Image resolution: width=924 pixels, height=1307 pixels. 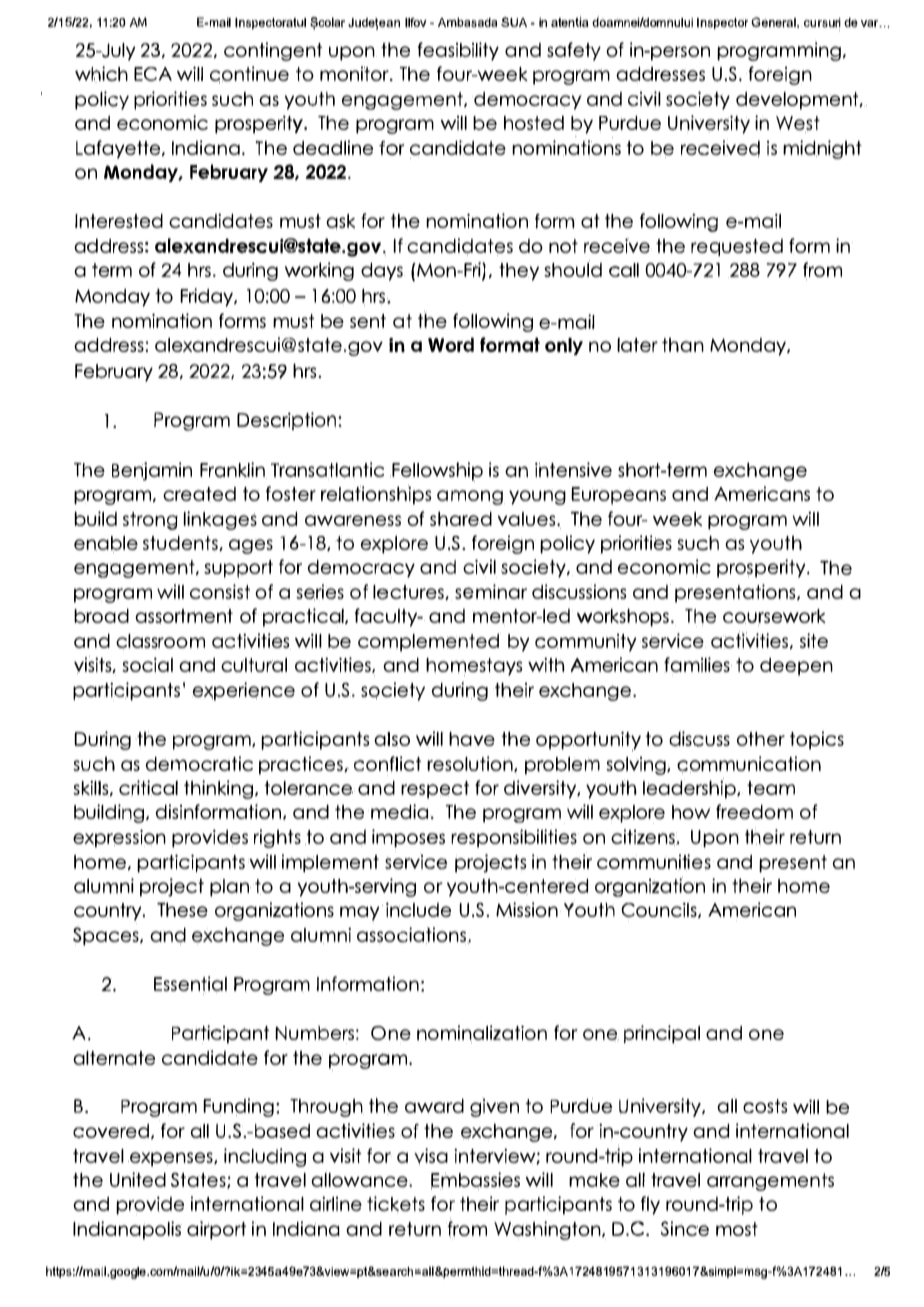 I want to click on ECA, so click(x=153, y=74).
